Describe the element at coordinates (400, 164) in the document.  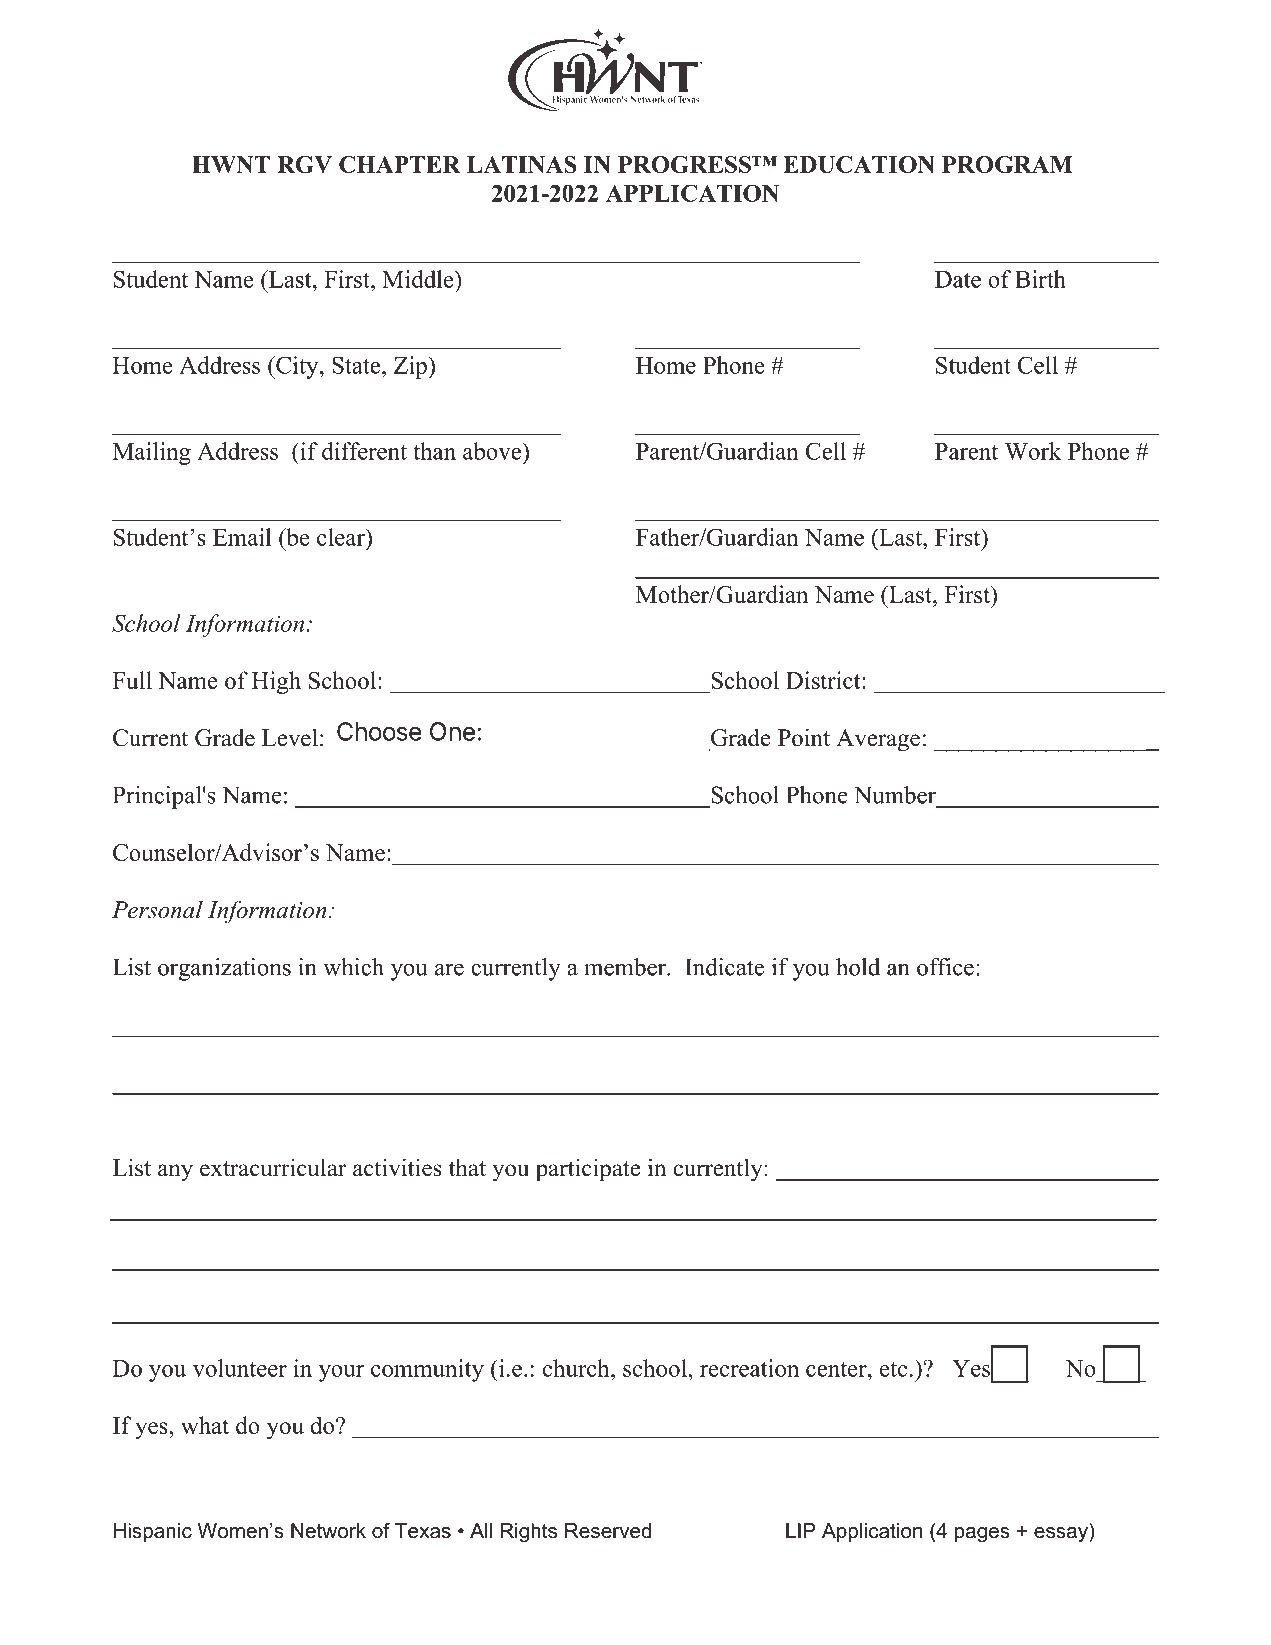
I see `CHAPTER` at that location.
